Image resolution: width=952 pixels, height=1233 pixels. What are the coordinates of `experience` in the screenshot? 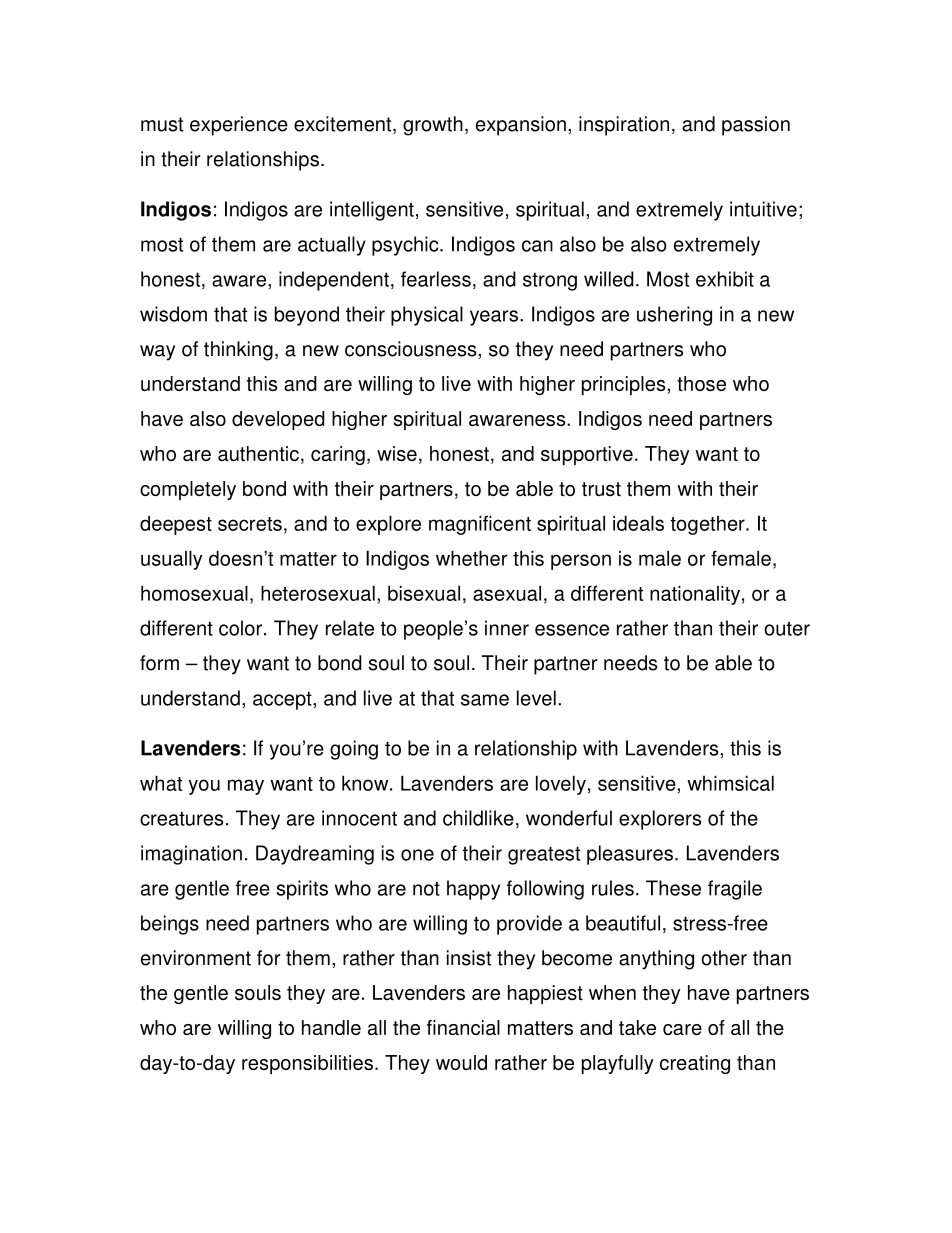 It's located at (239, 126).
